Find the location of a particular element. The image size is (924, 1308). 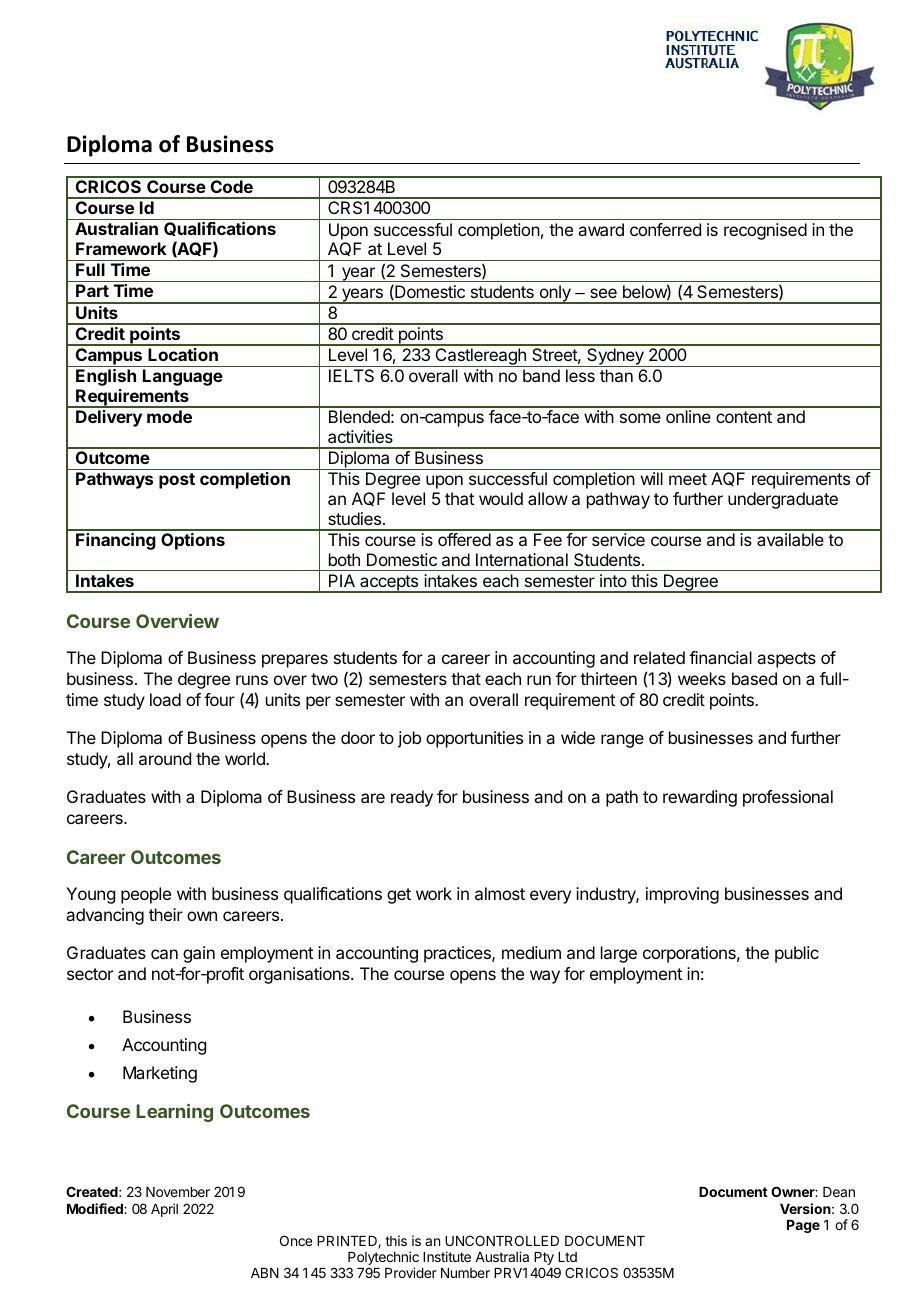

improving is located at coordinates (682, 895).
